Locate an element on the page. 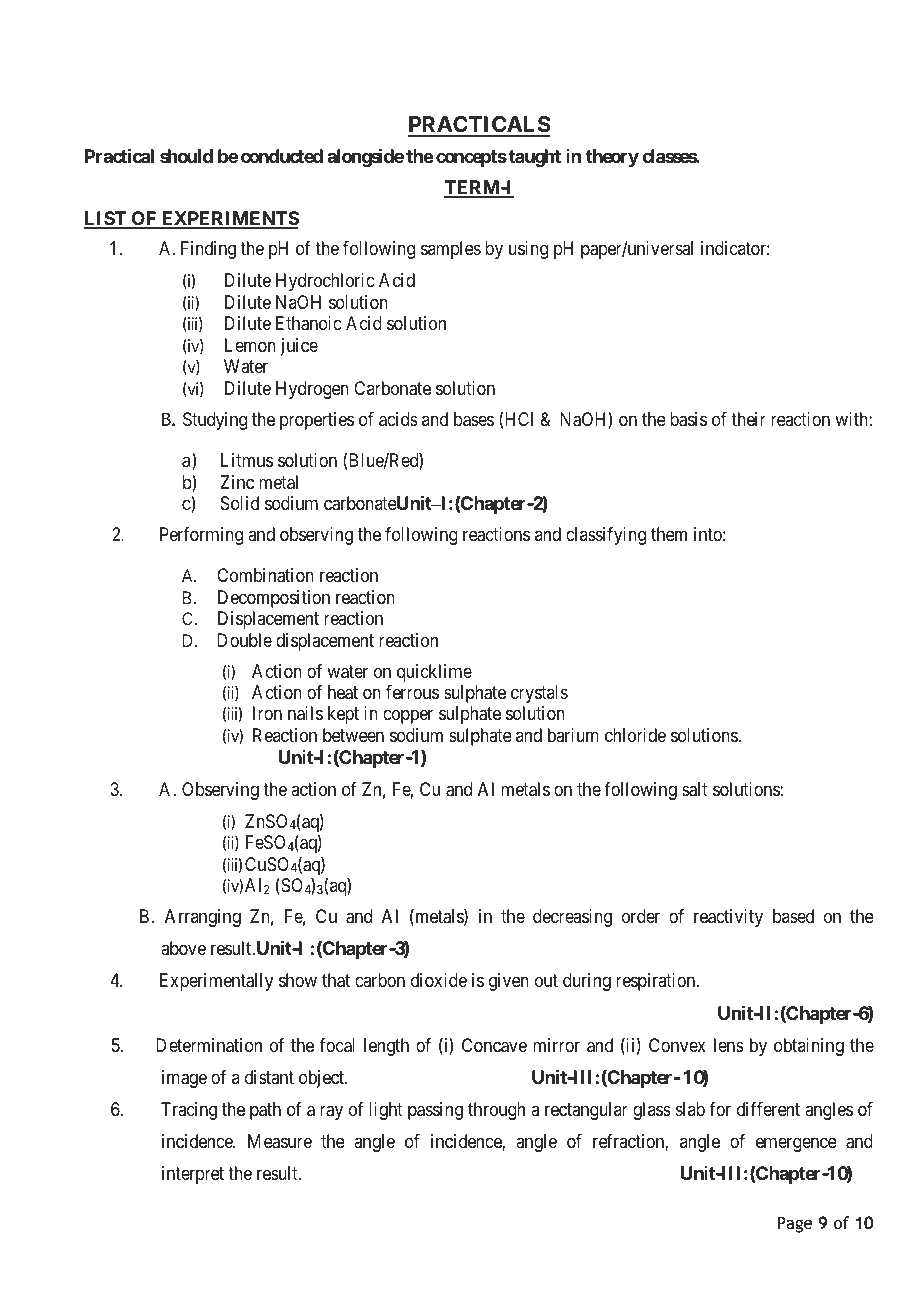 The image size is (924, 1309). chloride is located at coordinates (635, 735).
